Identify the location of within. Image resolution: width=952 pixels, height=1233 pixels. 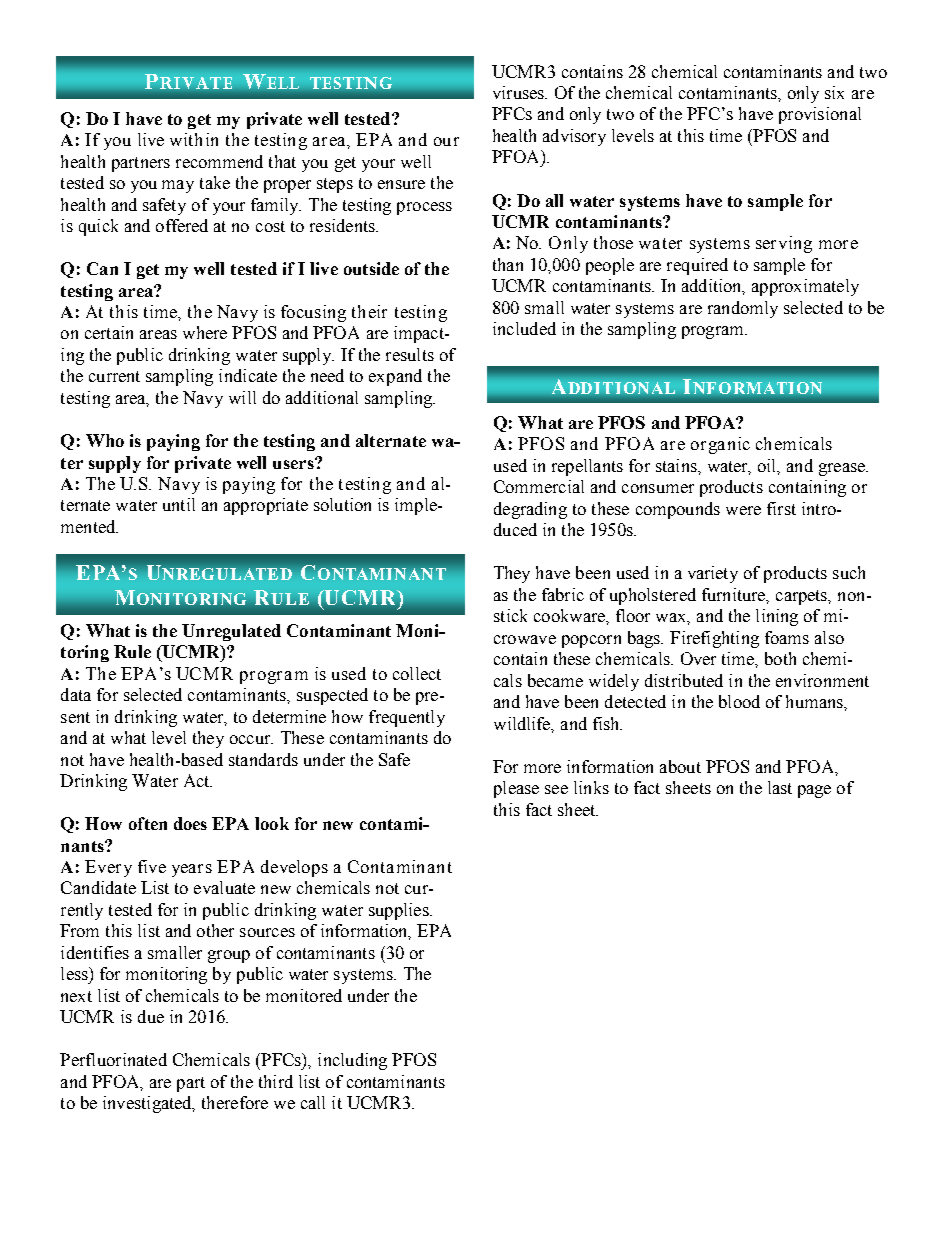
(194, 139).
